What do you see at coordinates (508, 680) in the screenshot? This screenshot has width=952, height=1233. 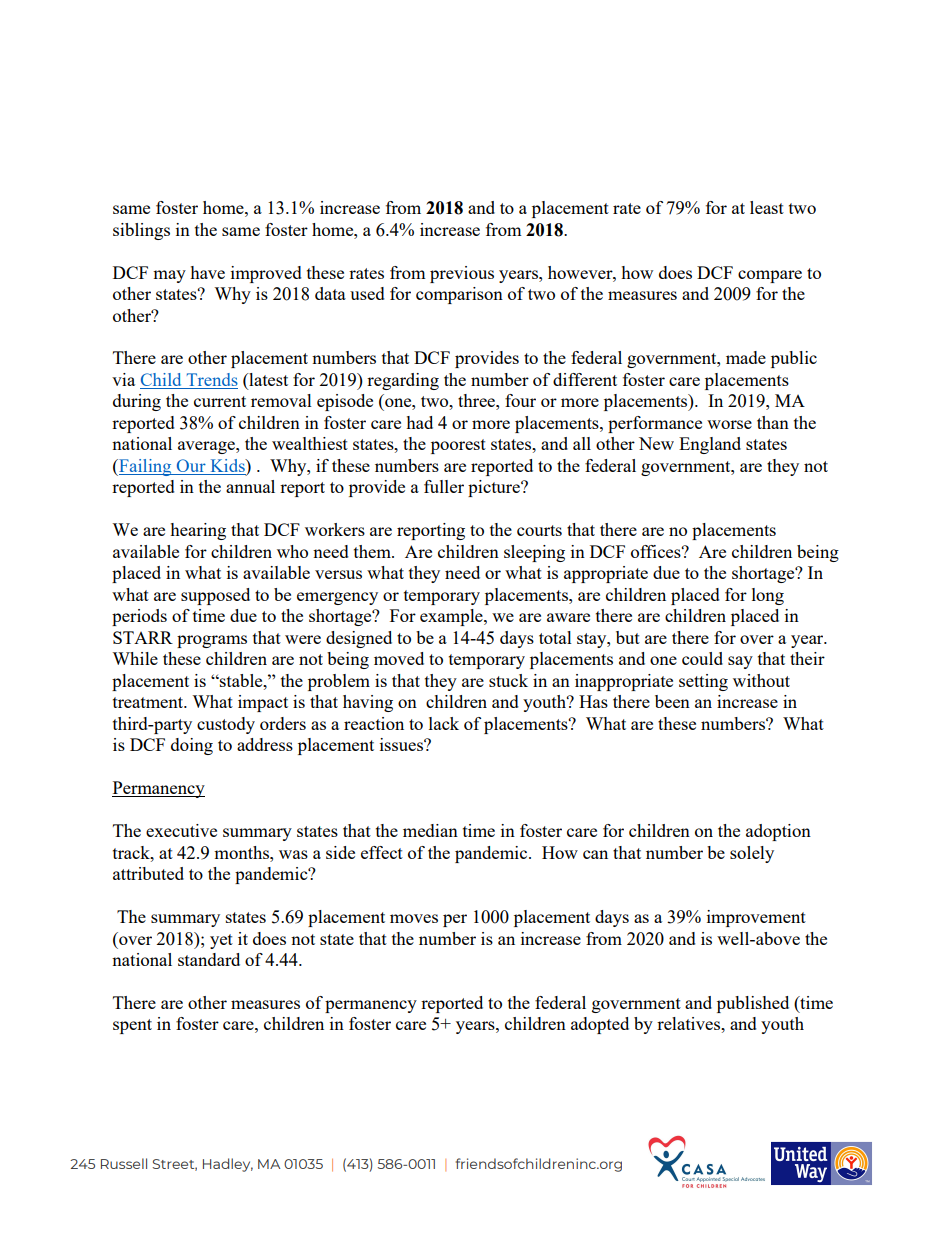 I see `stuck` at bounding box center [508, 680].
